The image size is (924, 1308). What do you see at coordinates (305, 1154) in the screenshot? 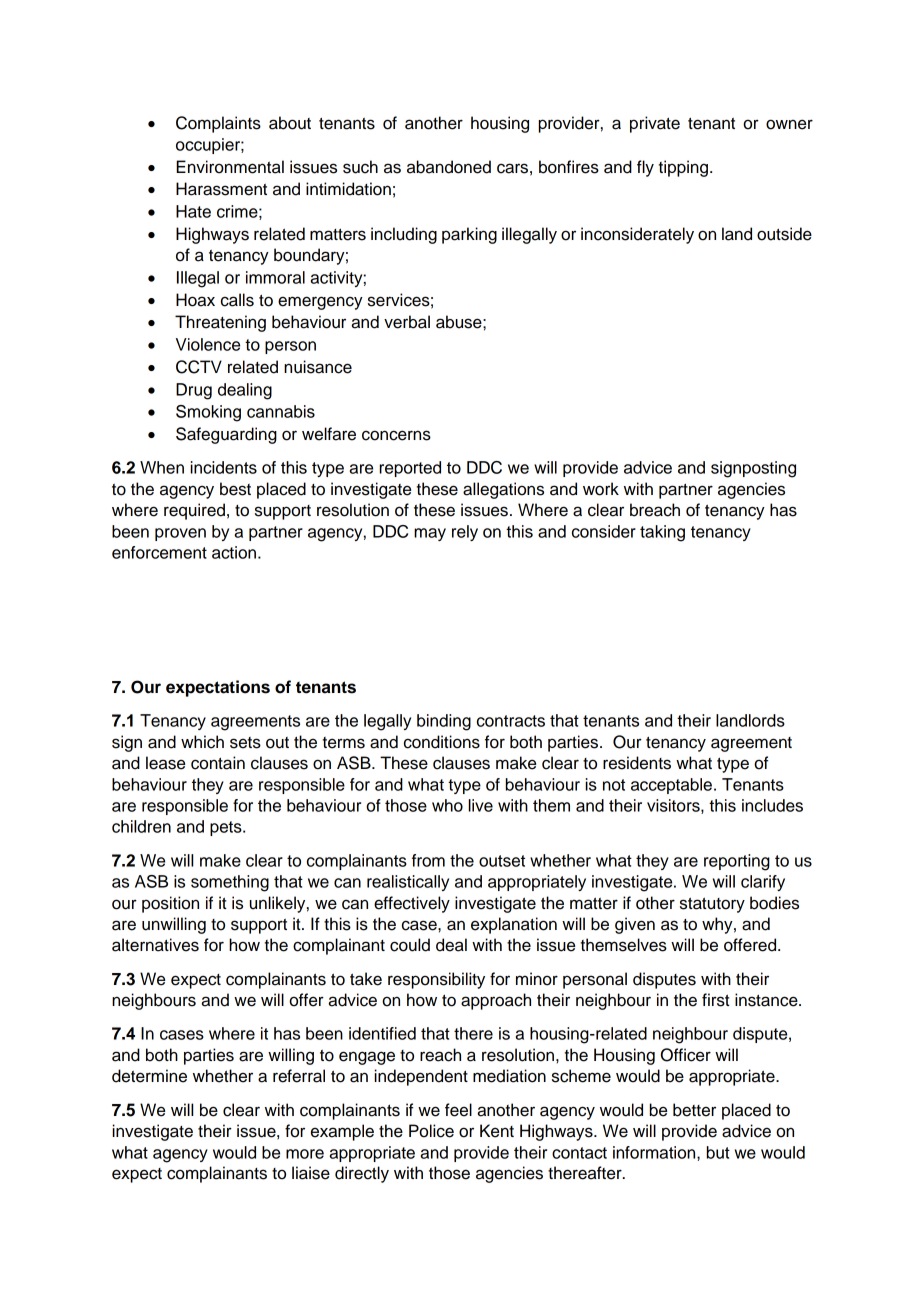
I see `more` at bounding box center [305, 1154].
